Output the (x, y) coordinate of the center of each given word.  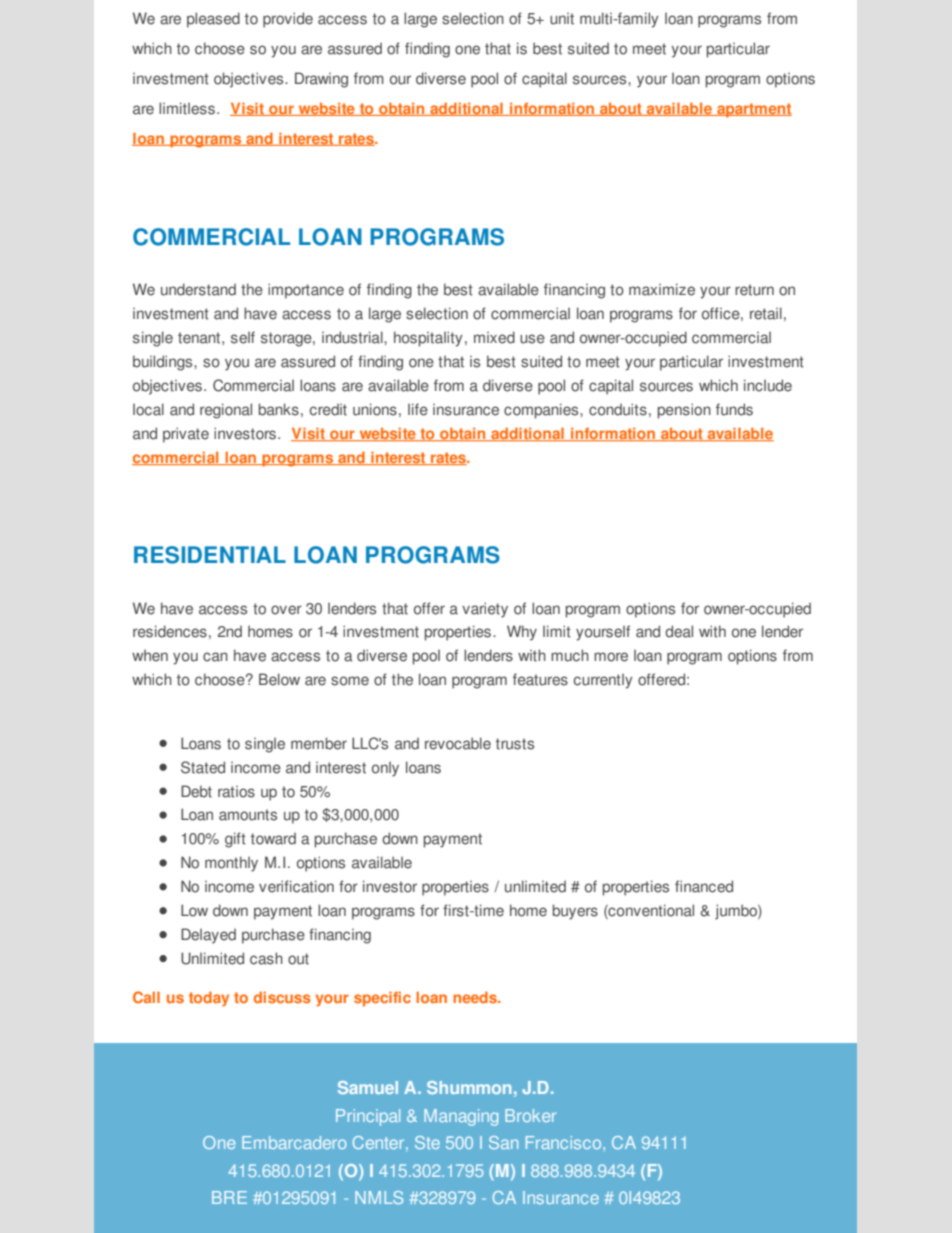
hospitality (428, 339)
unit (562, 19)
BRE (229, 1197)
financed (704, 886)
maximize (662, 289)
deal (679, 631)
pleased (213, 20)
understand (198, 289)
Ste (427, 1142)
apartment (753, 110)
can (215, 657)
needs (476, 997)
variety (485, 610)
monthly (231, 864)
